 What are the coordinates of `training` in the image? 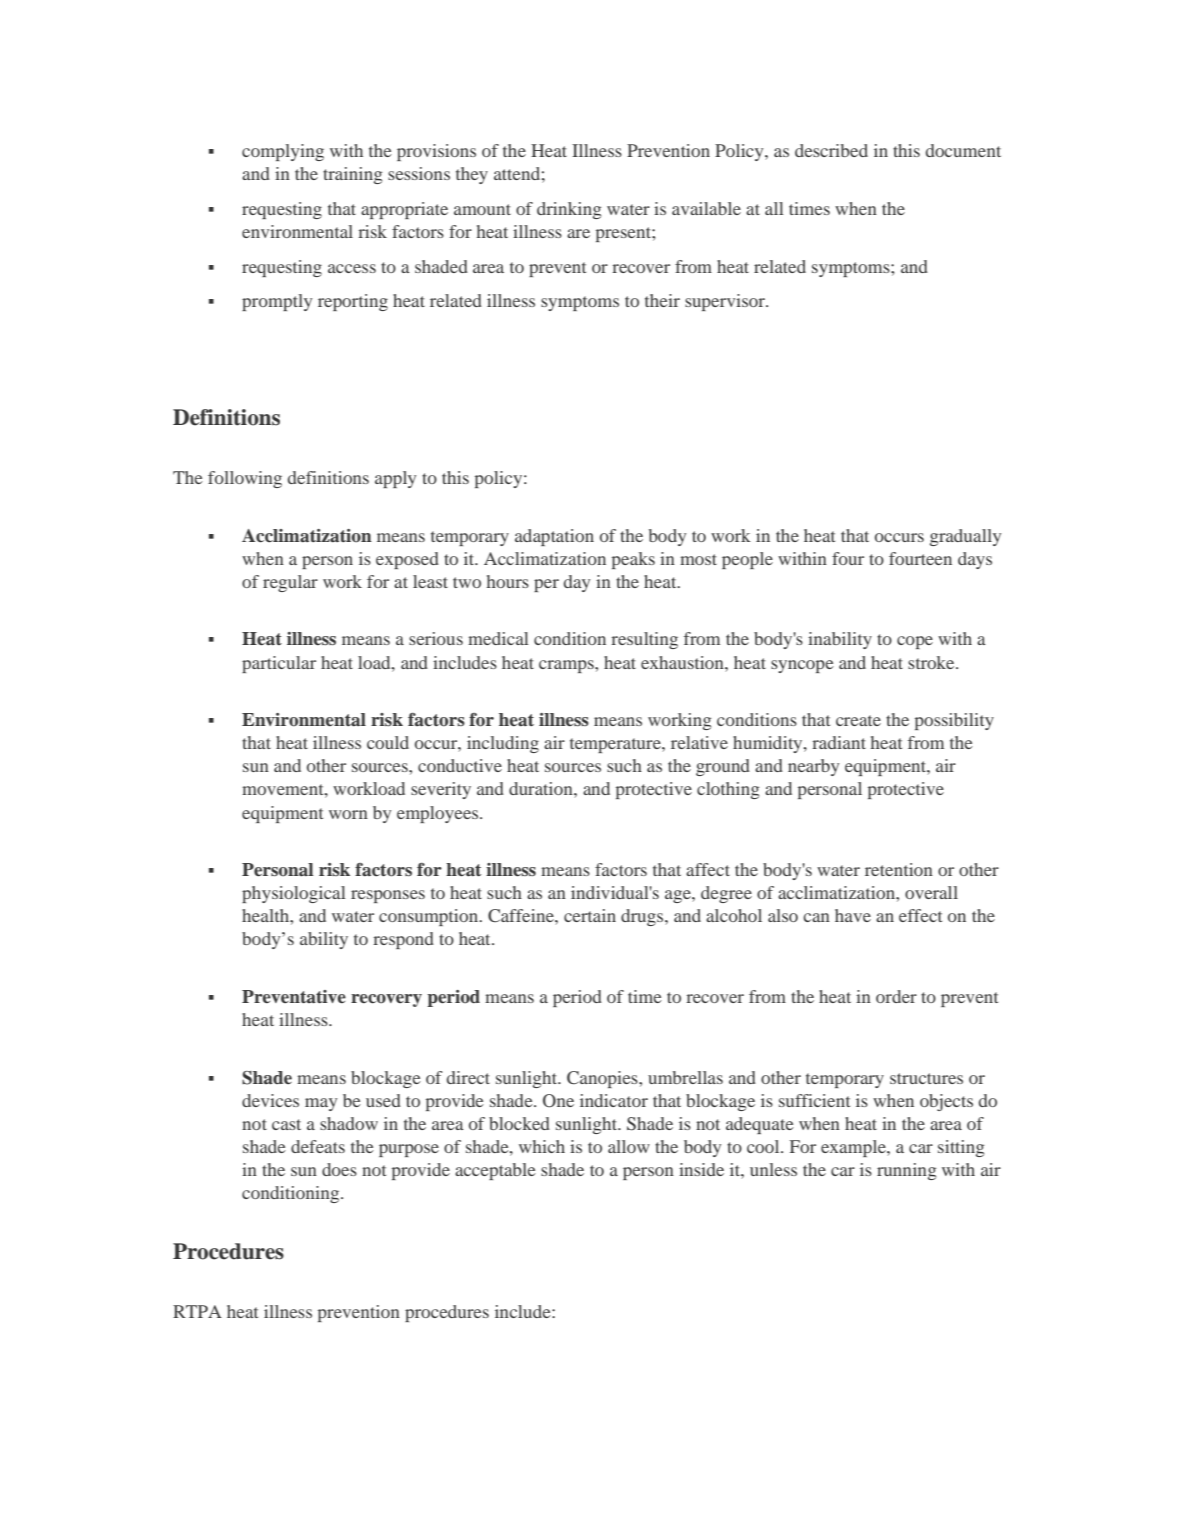 It's located at (352, 175).
